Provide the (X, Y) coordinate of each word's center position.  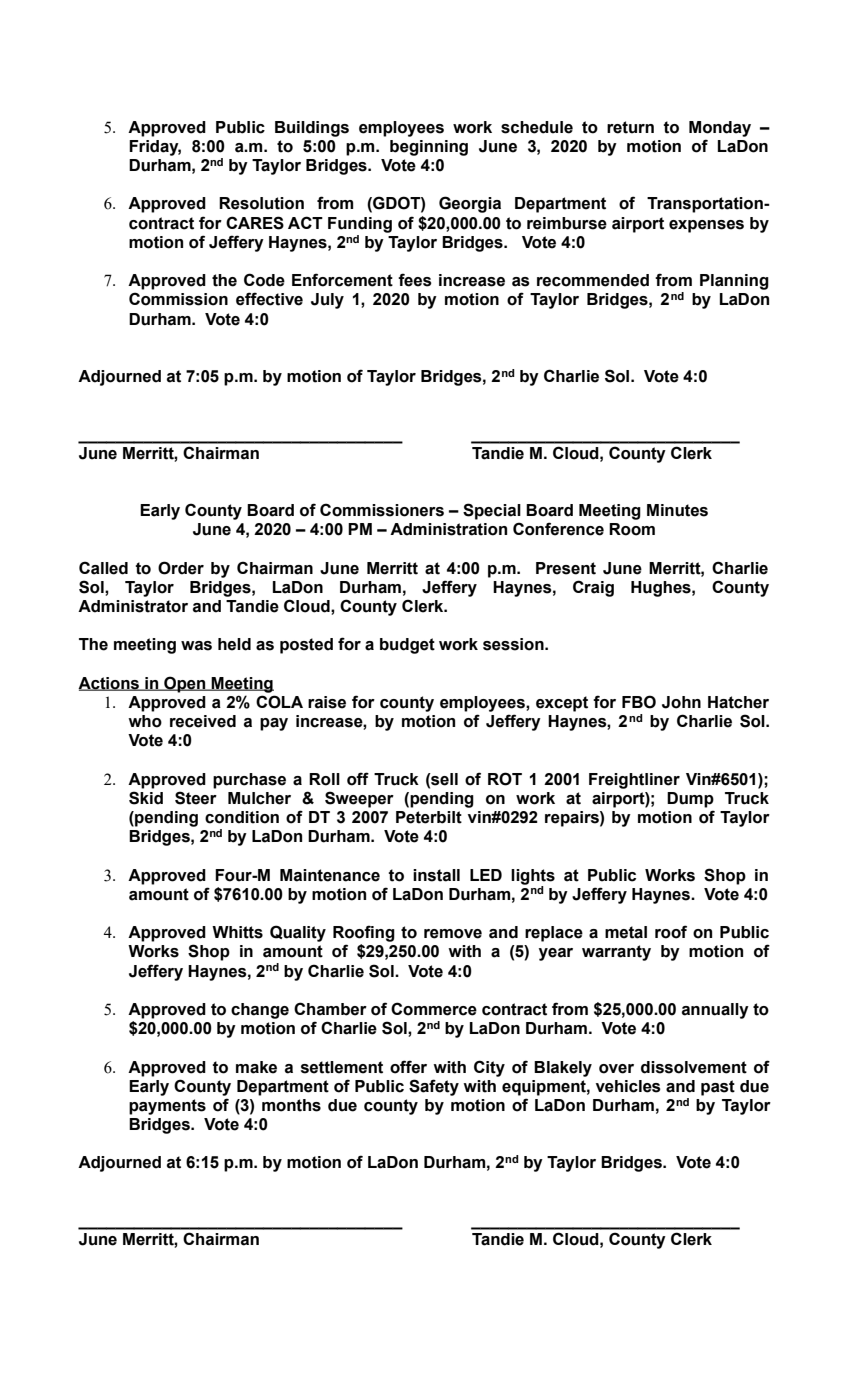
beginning (429, 148)
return (630, 127)
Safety (434, 1087)
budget (407, 646)
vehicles (628, 1086)
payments (167, 1107)
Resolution (261, 203)
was (196, 646)
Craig (593, 588)
